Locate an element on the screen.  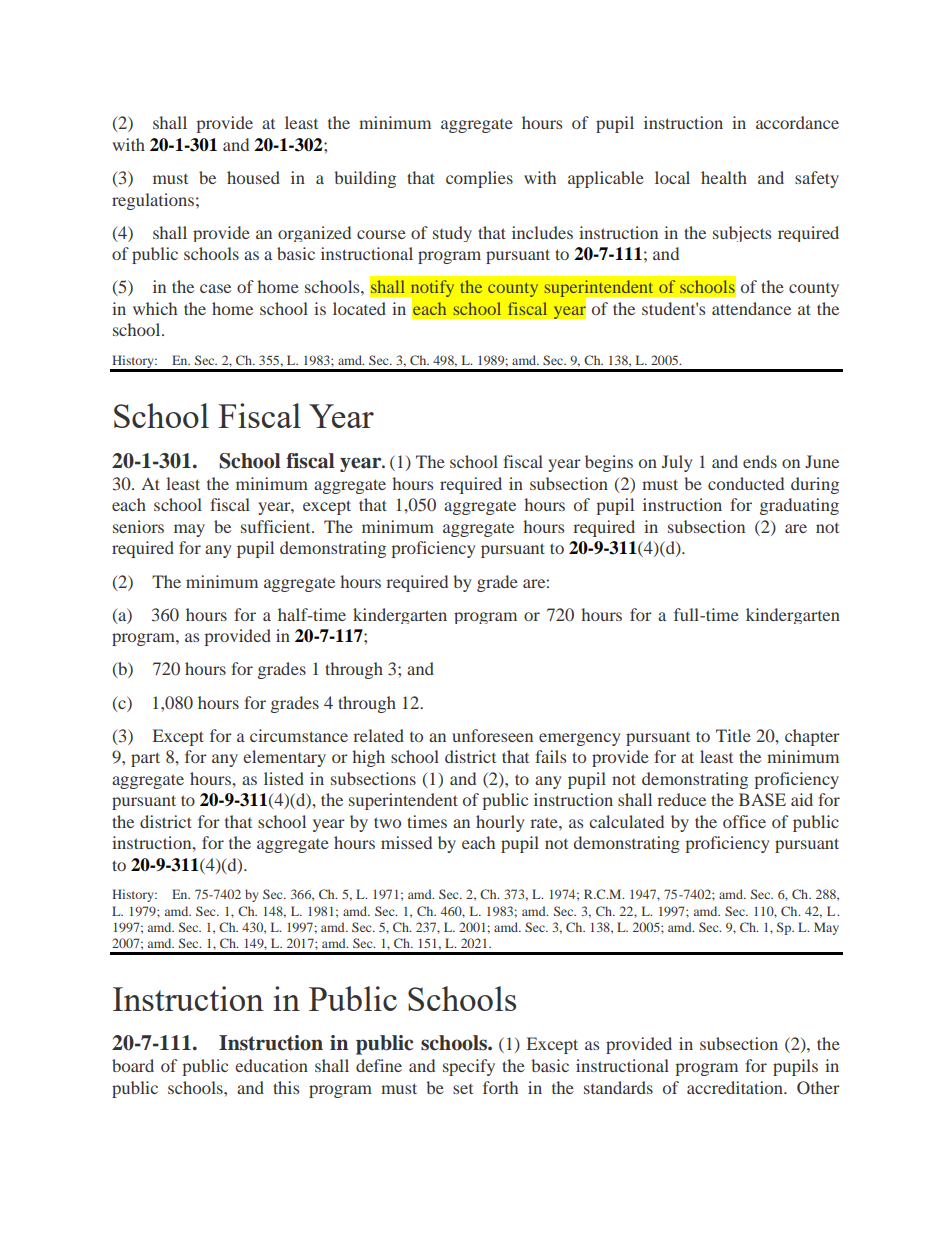
office is located at coordinates (744, 821).
